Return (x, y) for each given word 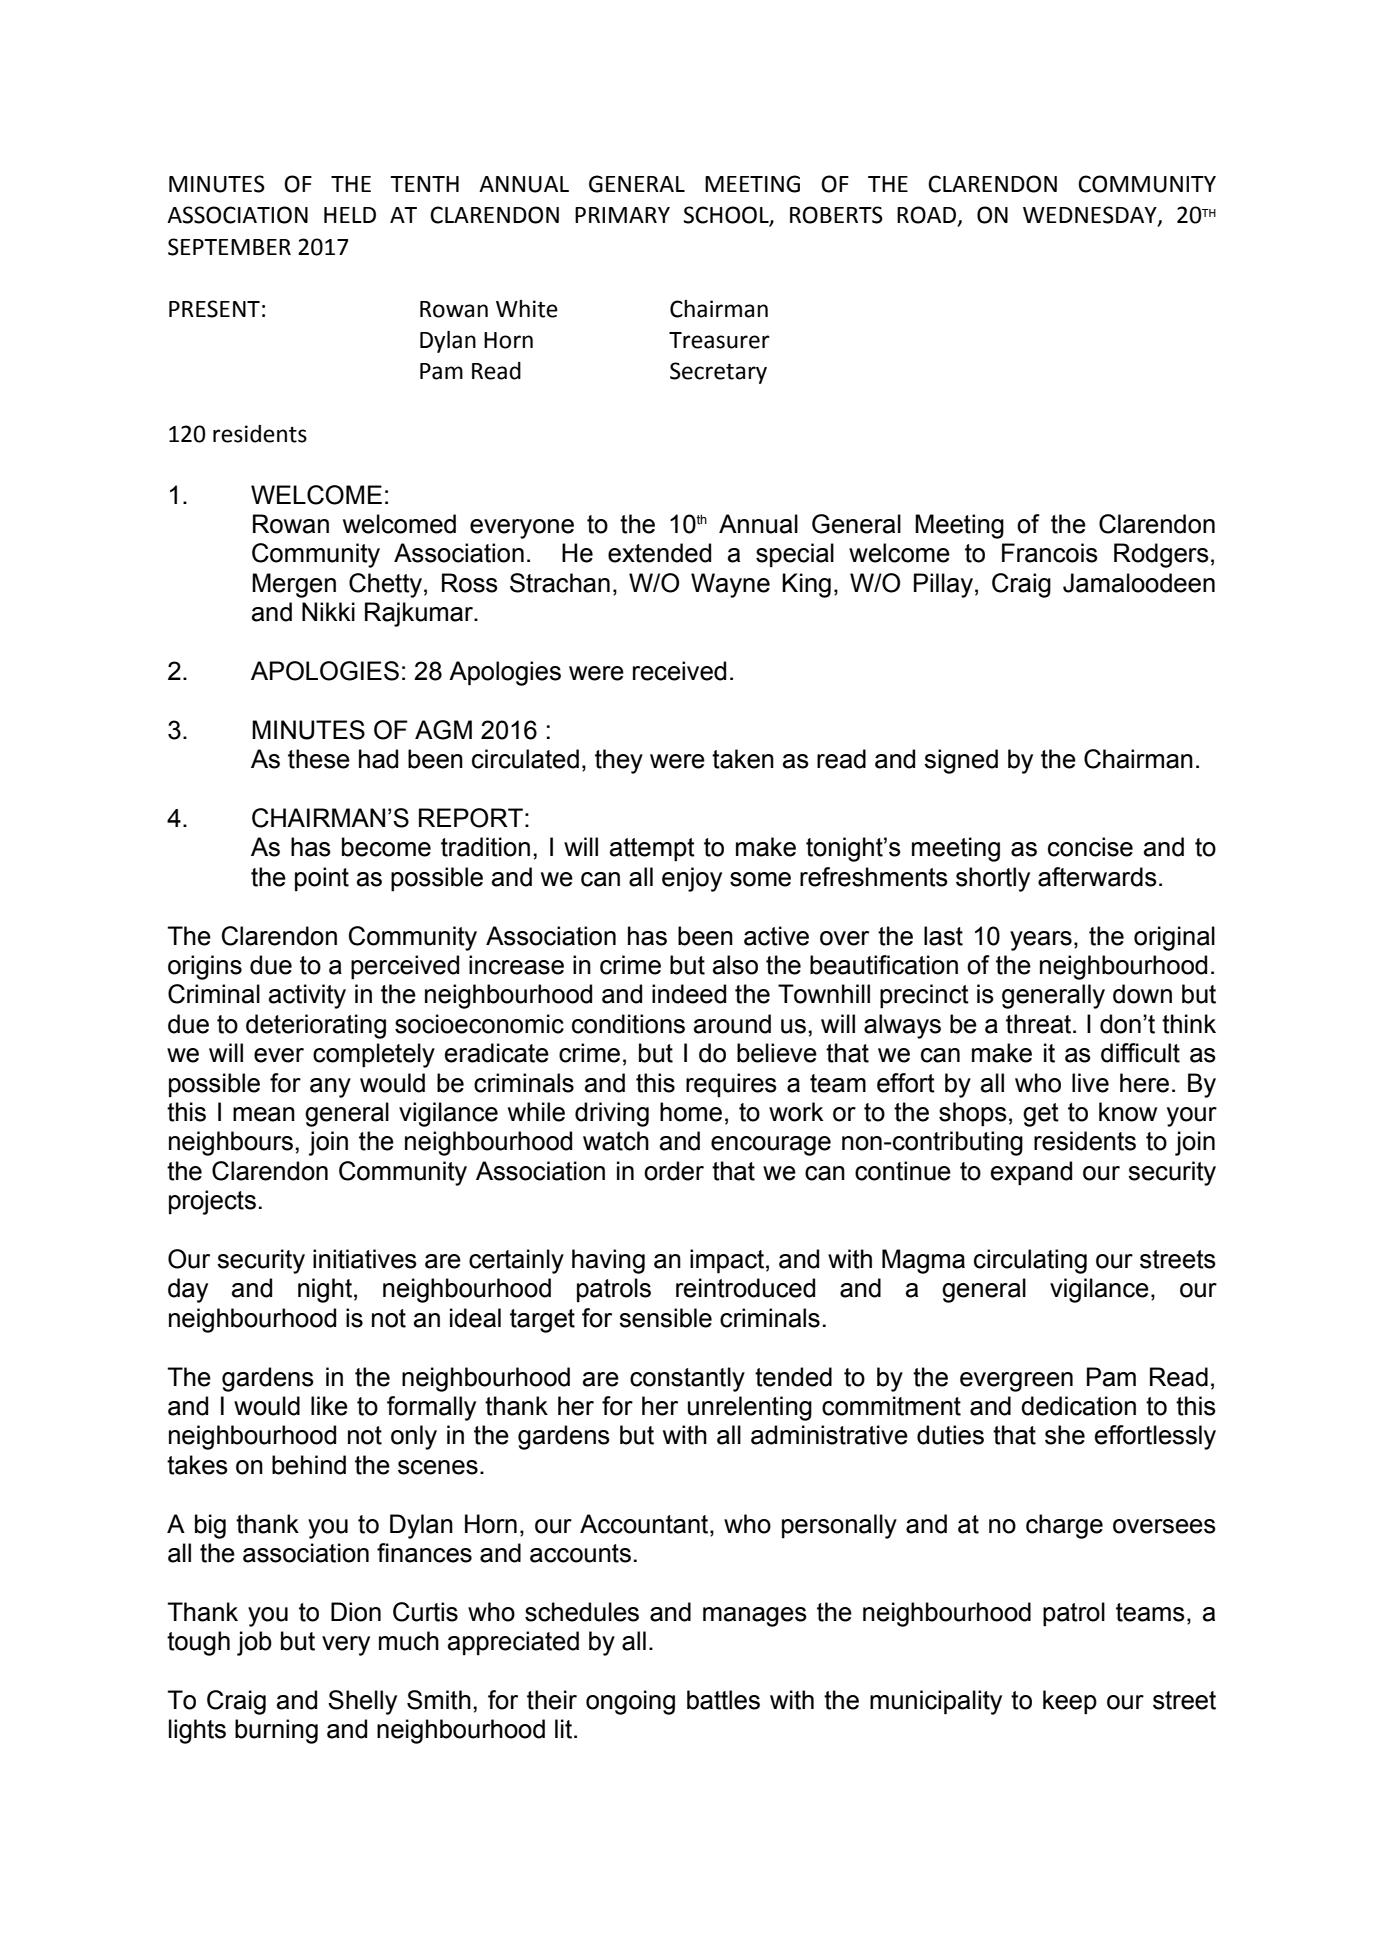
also (735, 965)
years (1041, 941)
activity (307, 996)
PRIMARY (622, 215)
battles (723, 1700)
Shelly (362, 1702)
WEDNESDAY (1091, 216)
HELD (350, 215)
